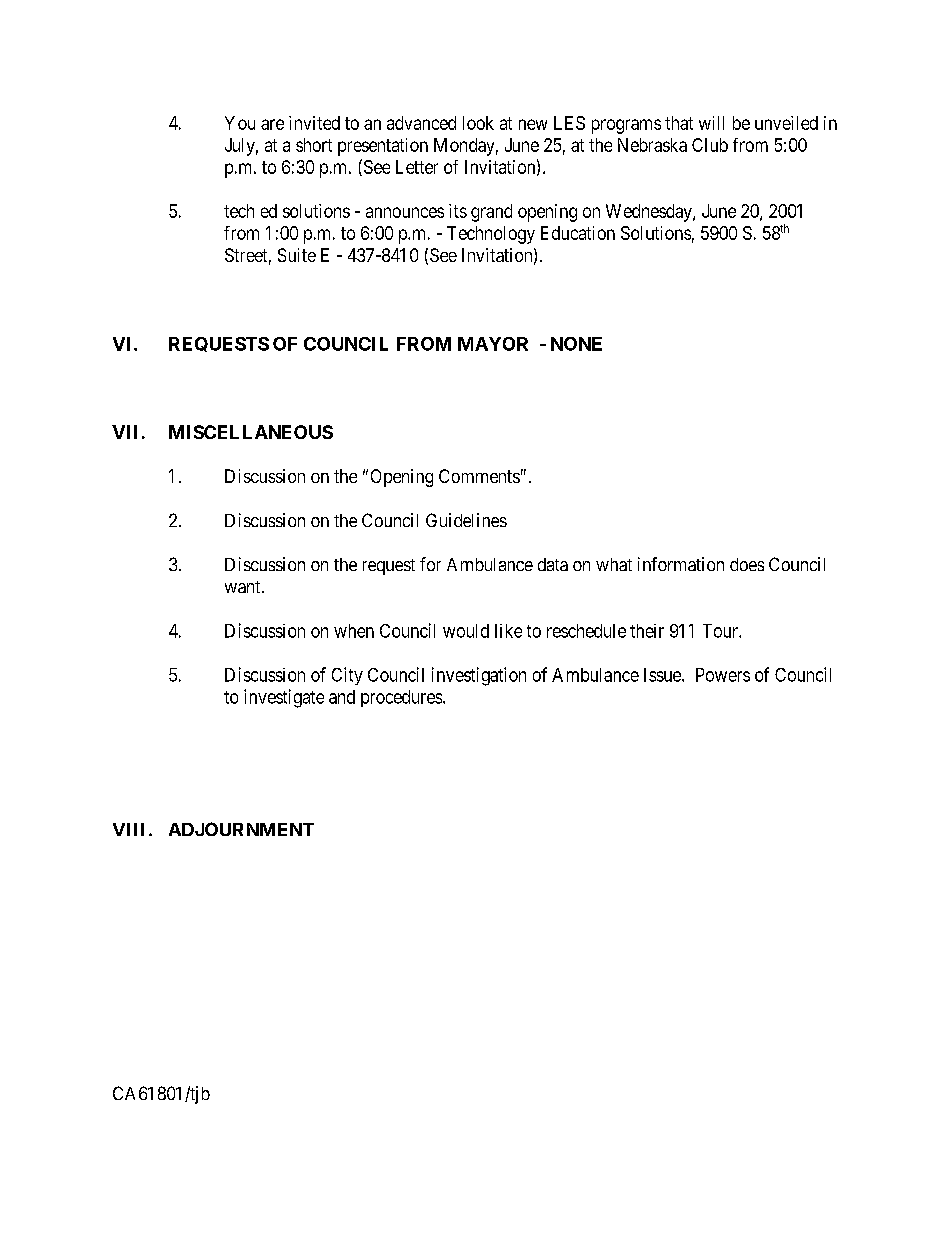 The height and width of the image is (1233, 952). I want to click on ADJOURNMENT, so click(241, 829).
